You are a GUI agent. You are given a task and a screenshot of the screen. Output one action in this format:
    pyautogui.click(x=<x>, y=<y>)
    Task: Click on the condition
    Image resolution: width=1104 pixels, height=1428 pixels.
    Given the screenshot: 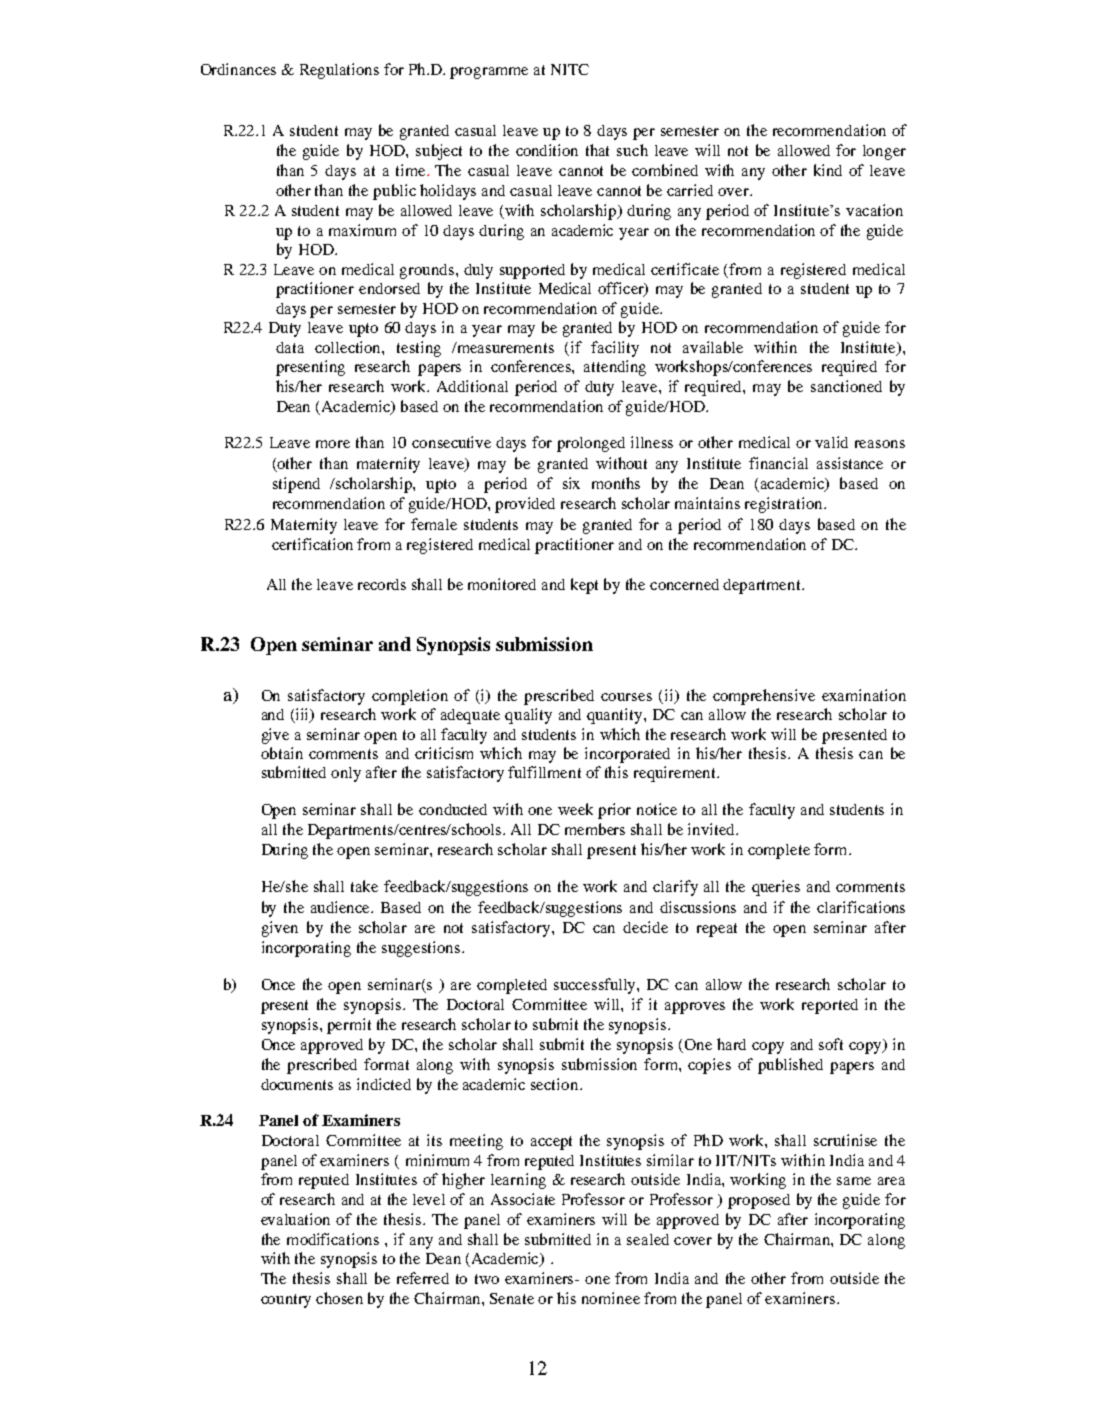 What is the action you would take?
    pyautogui.click(x=547, y=150)
